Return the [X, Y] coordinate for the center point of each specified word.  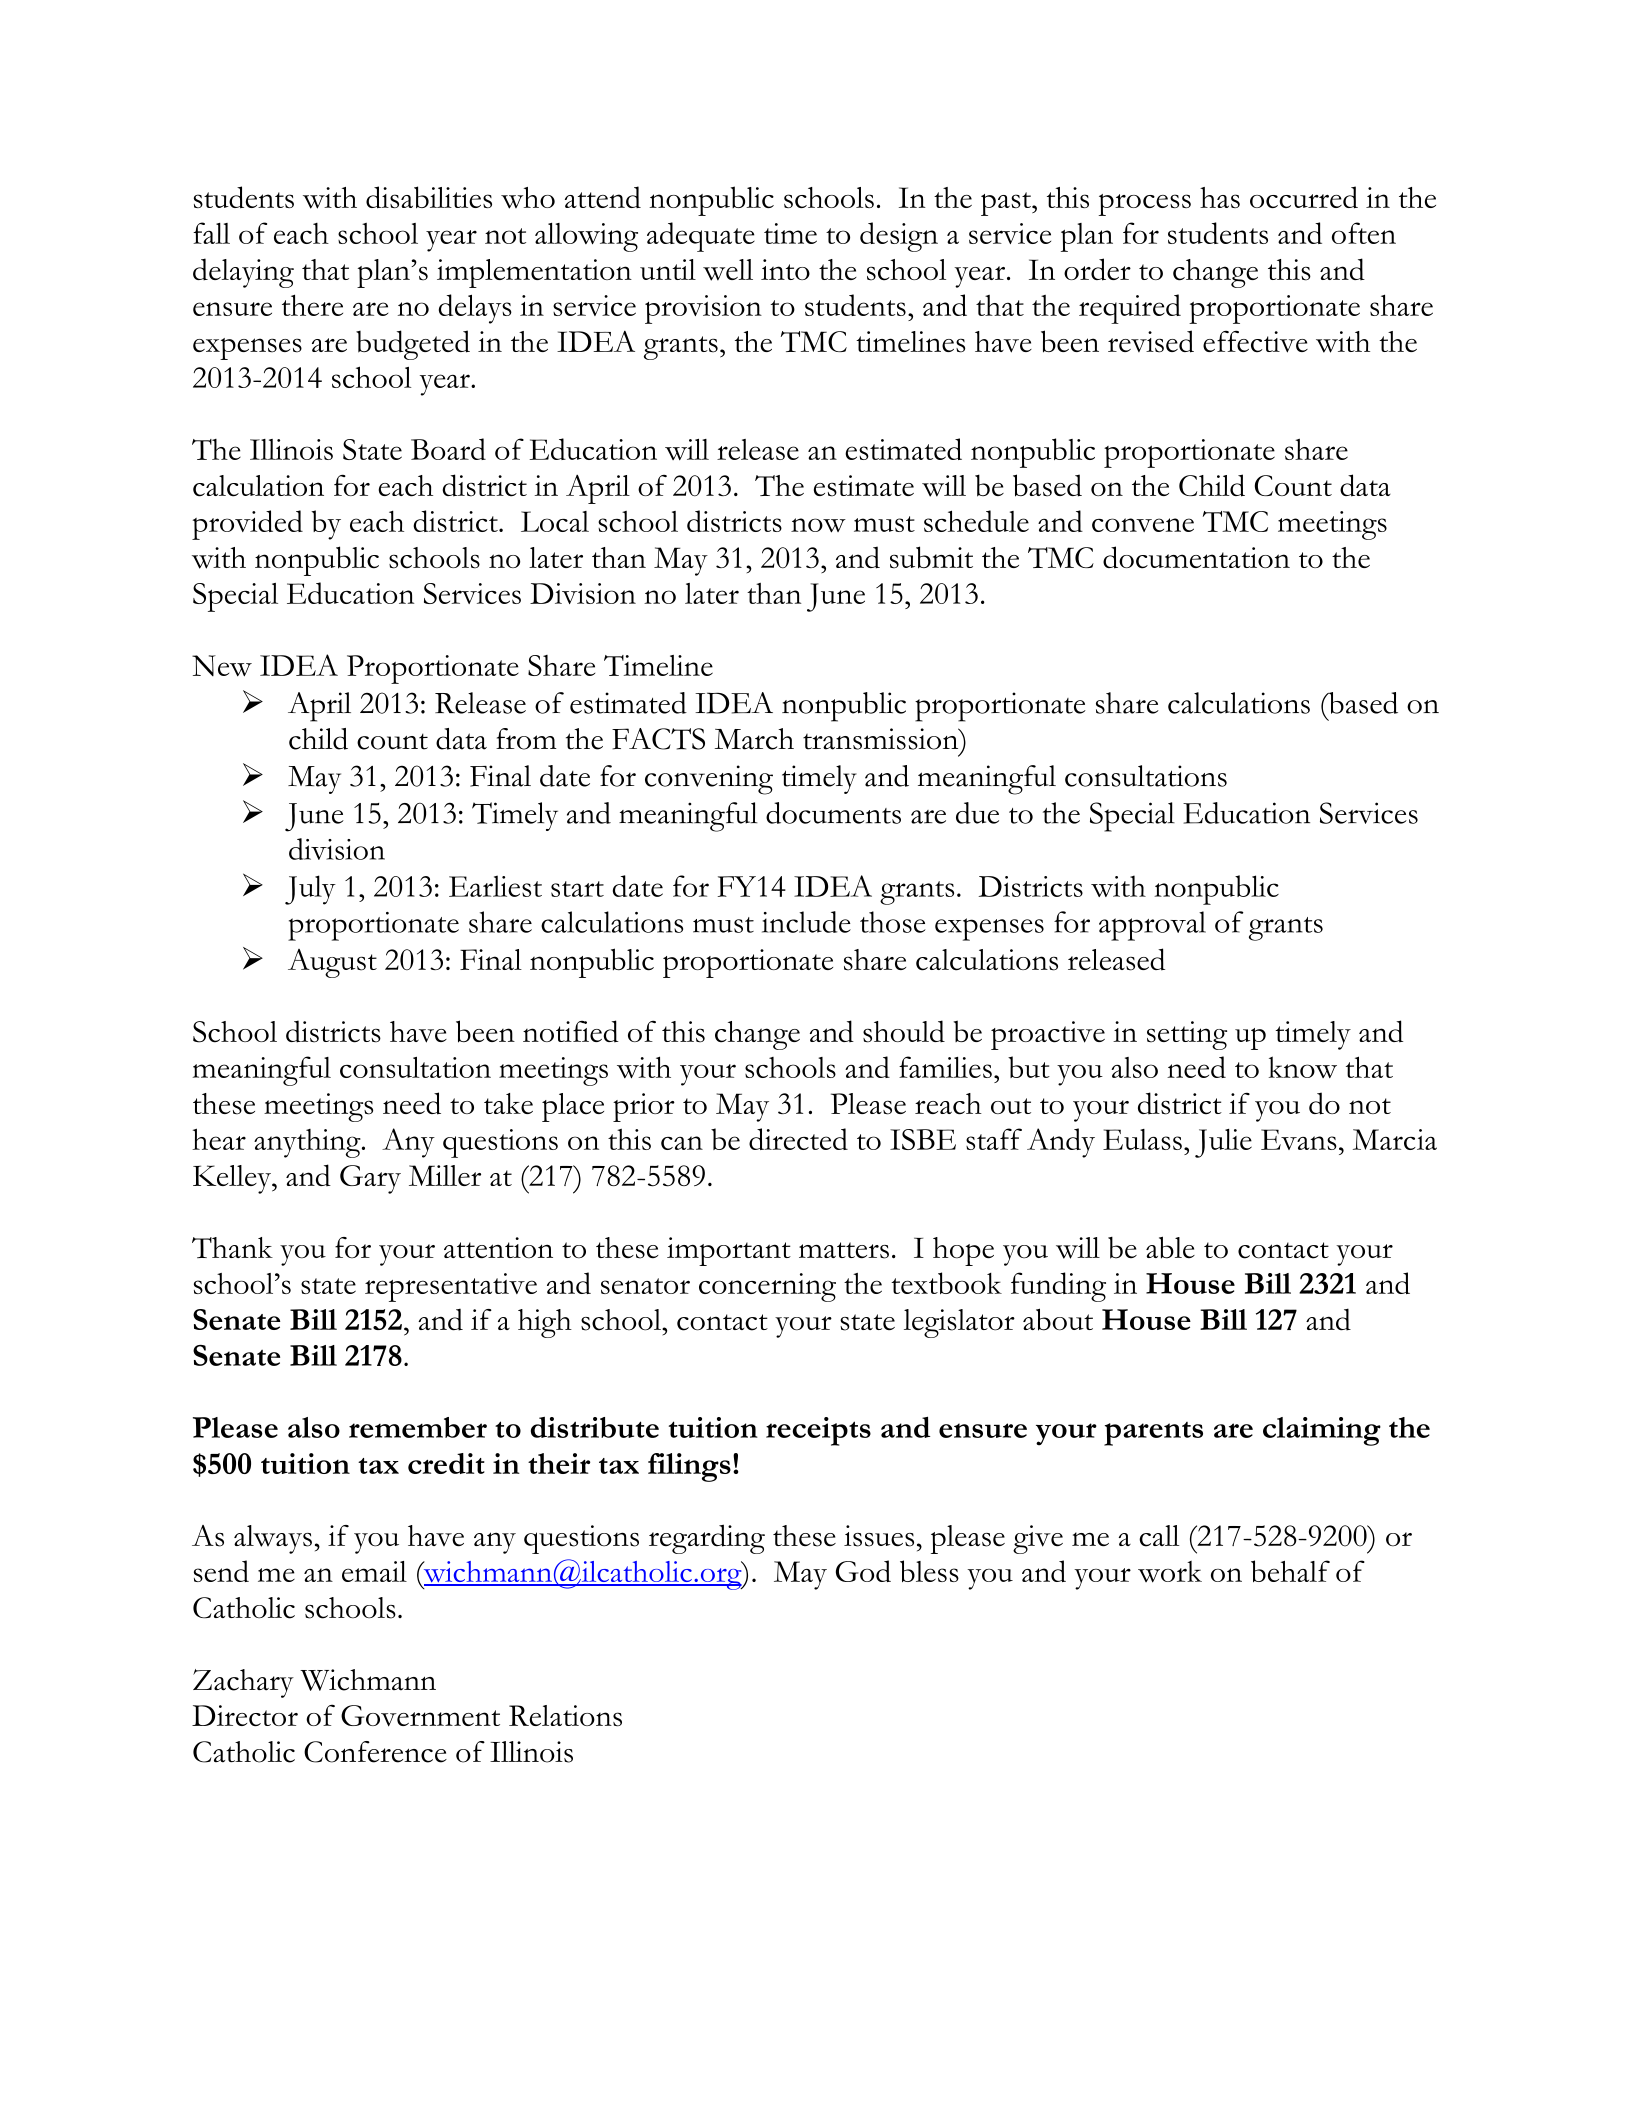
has [1220, 197]
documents [833, 813]
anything [308, 1143]
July [310, 890]
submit [931, 557]
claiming [1322, 1431]
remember [418, 1427]
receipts [818, 1431]
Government [420, 1716]
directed [798, 1139]
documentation [1196, 557]
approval [1152, 926]
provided [247, 525]
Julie [1223, 1143]
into [785, 269]
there [312, 305]
